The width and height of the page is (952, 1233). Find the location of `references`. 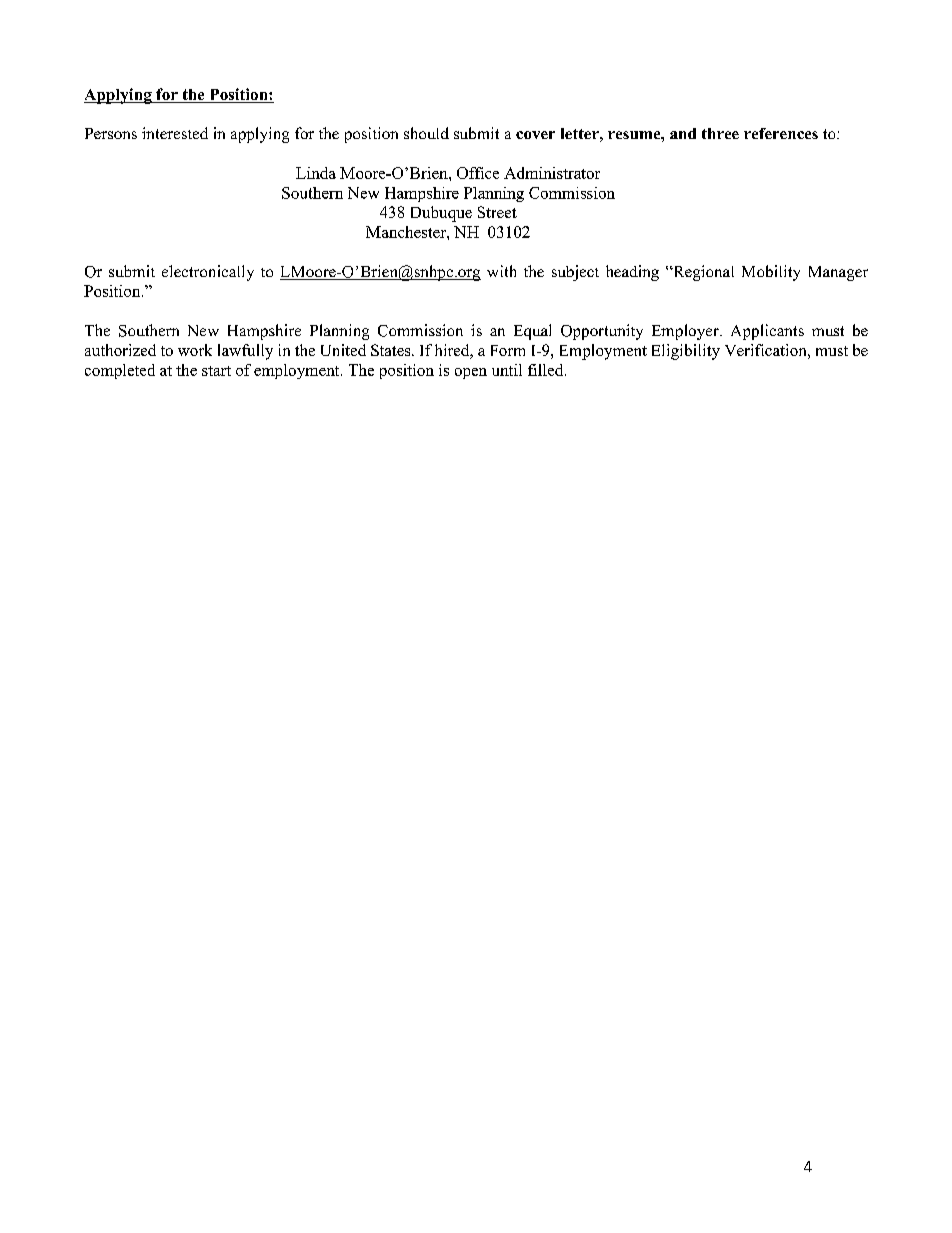

references is located at coordinates (781, 133).
